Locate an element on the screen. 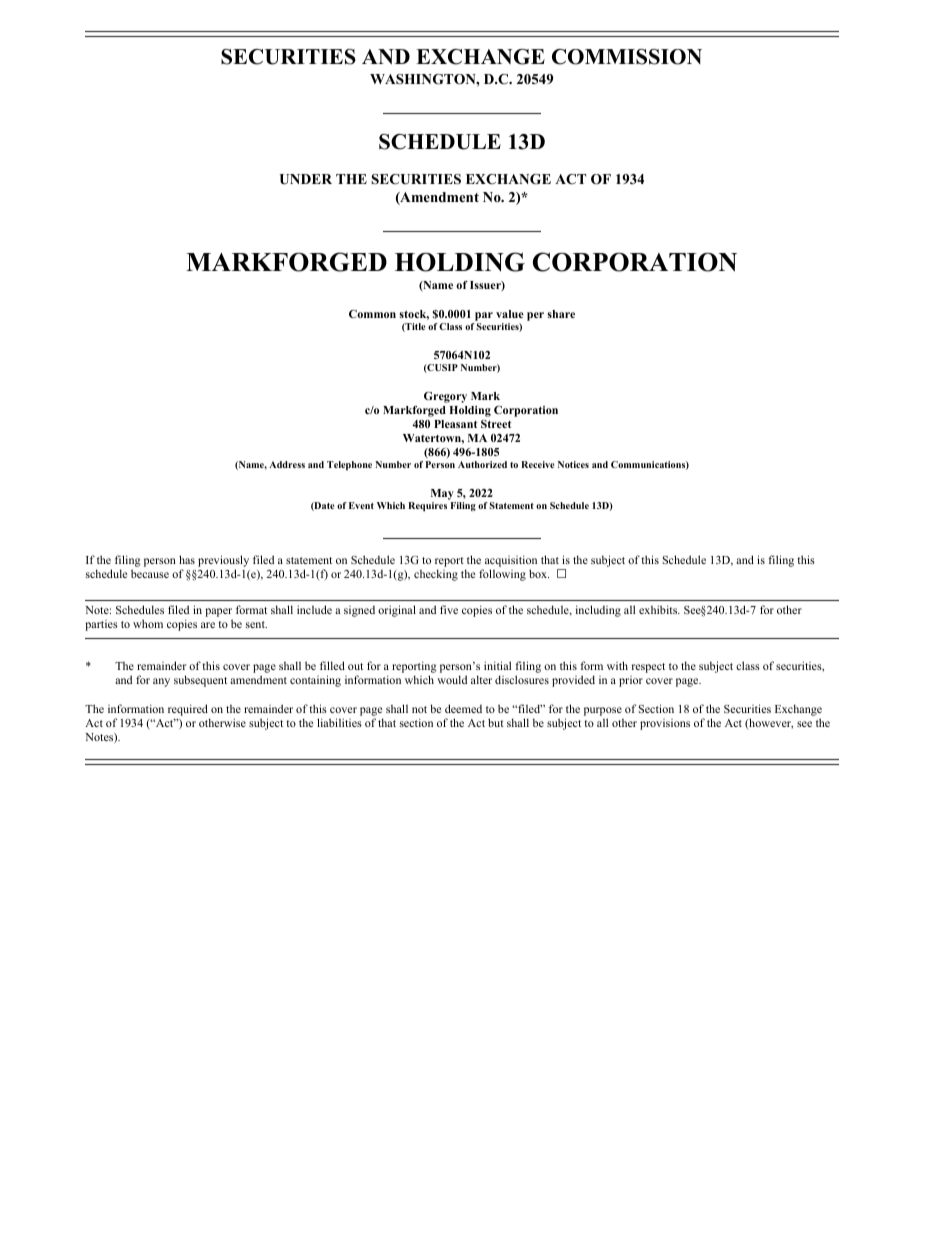  share is located at coordinates (561, 314).
